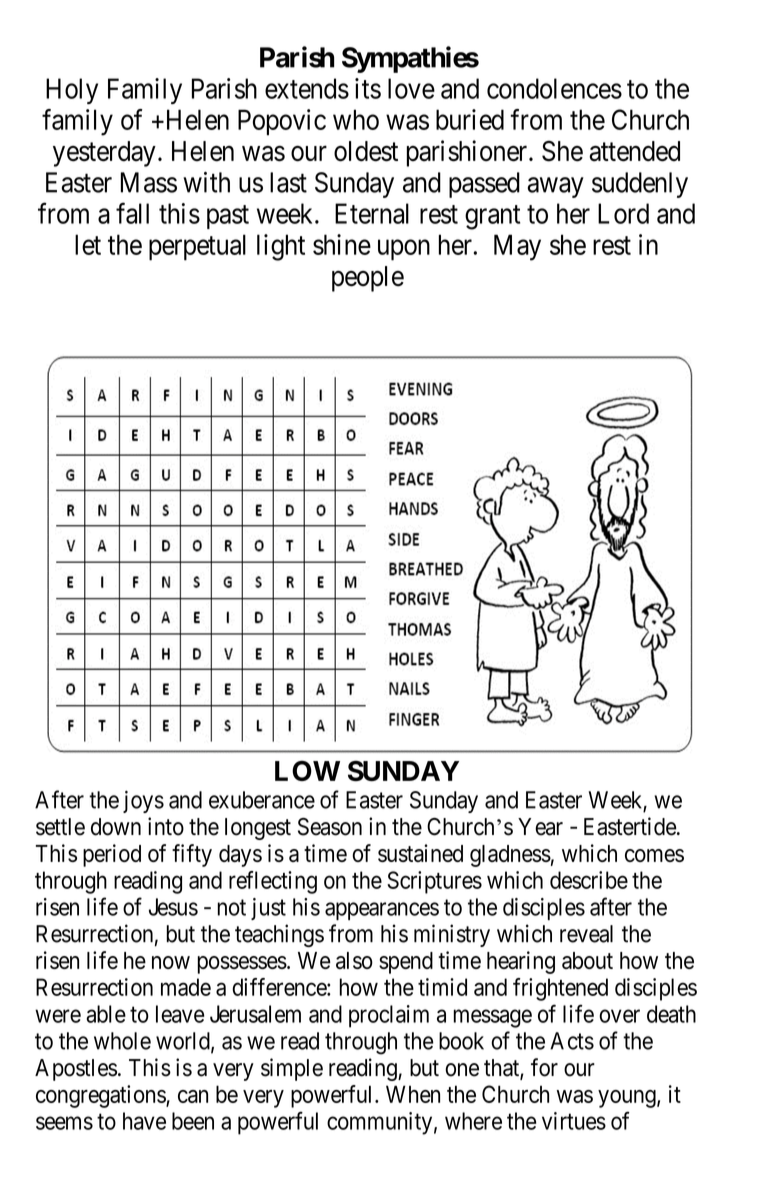  Describe the element at coordinates (589, 880) in the screenshot. I see `describe` at that location.
